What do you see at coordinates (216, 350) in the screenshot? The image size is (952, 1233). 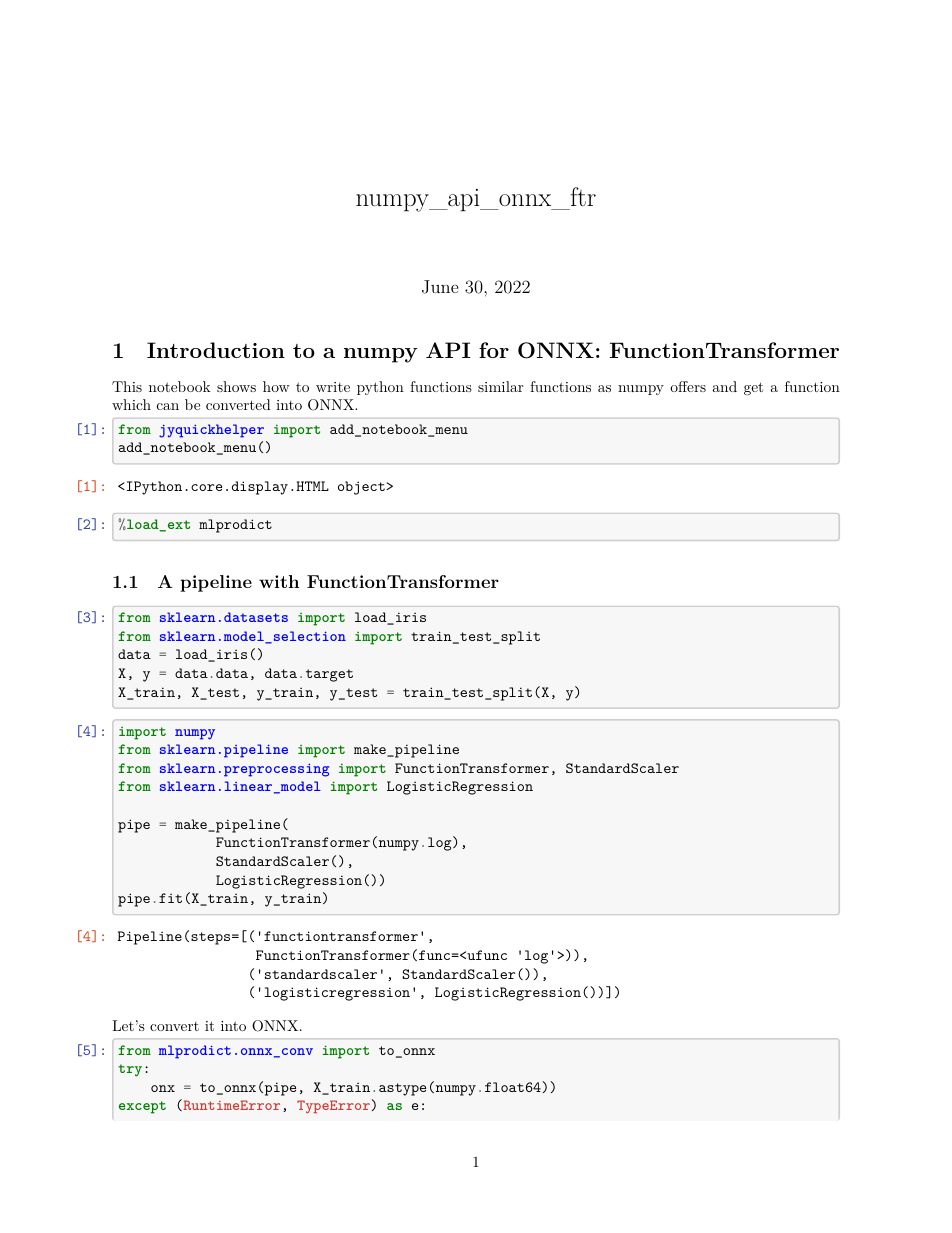 I see `Introduction` at bounding box center [216, 350].
